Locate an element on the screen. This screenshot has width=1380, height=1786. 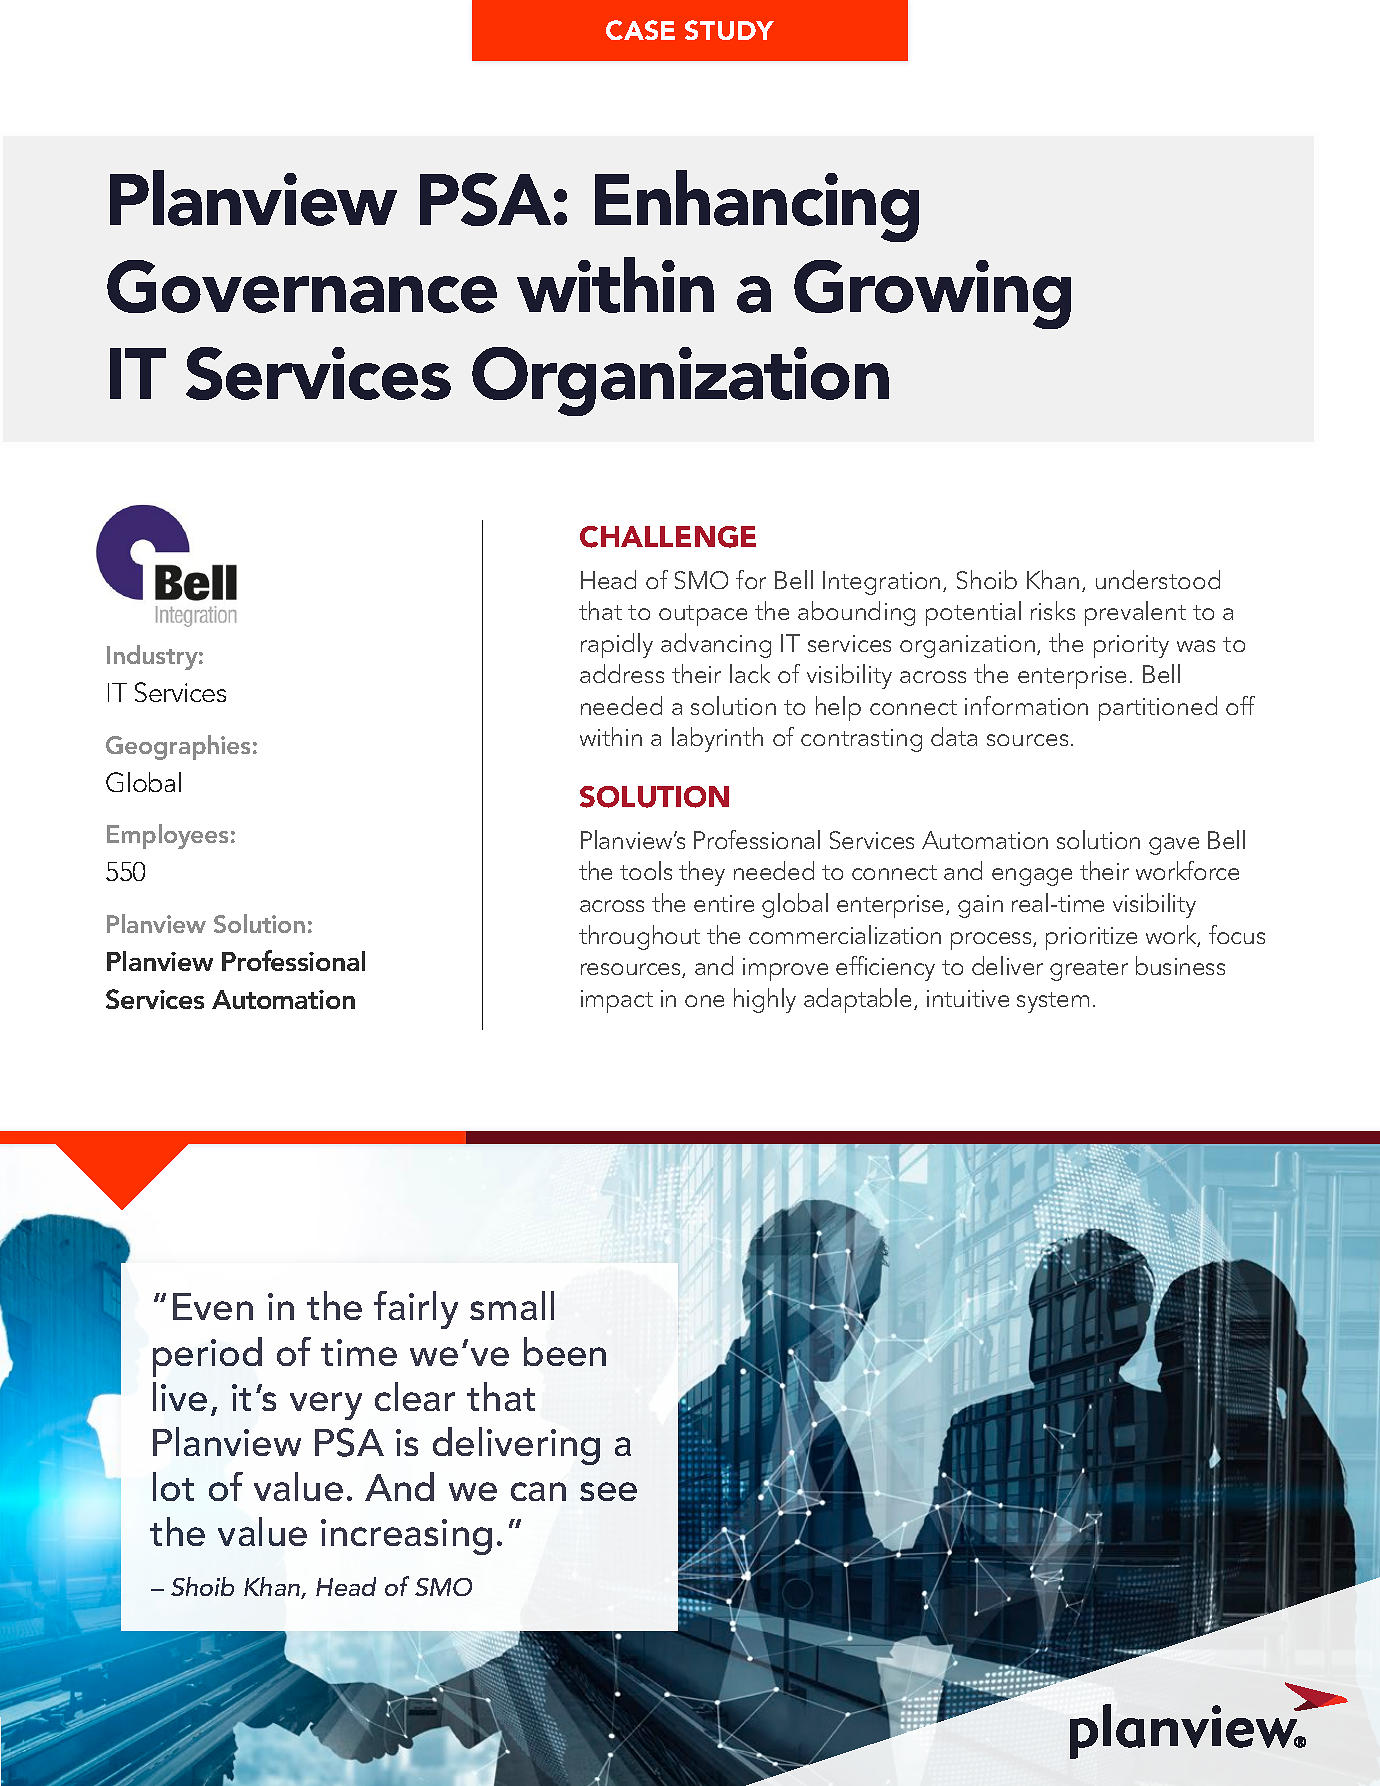
address is located at coordinates (622, 673).
